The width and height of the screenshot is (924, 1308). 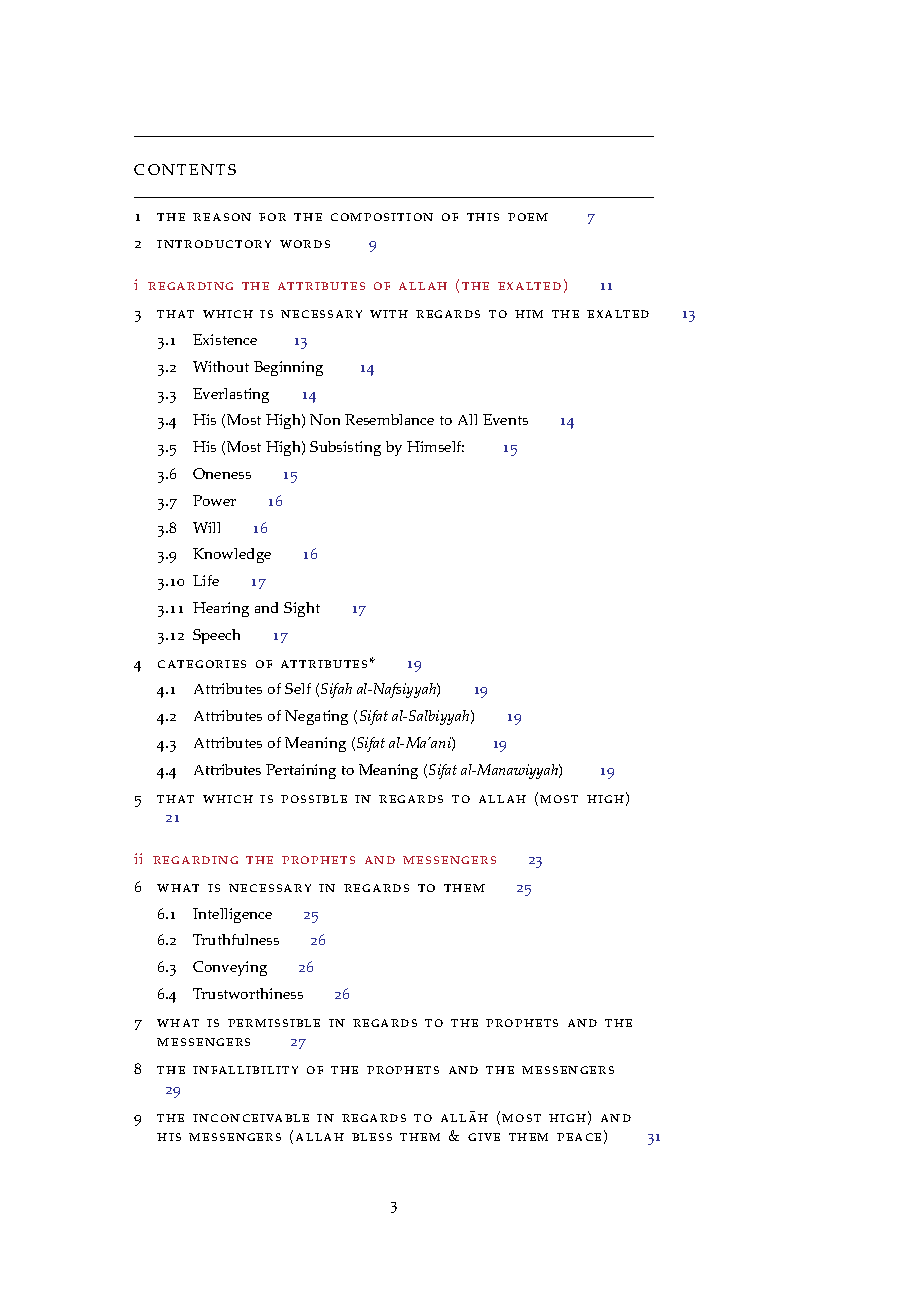 I want to click on poem, so click(x=528, y=217).
